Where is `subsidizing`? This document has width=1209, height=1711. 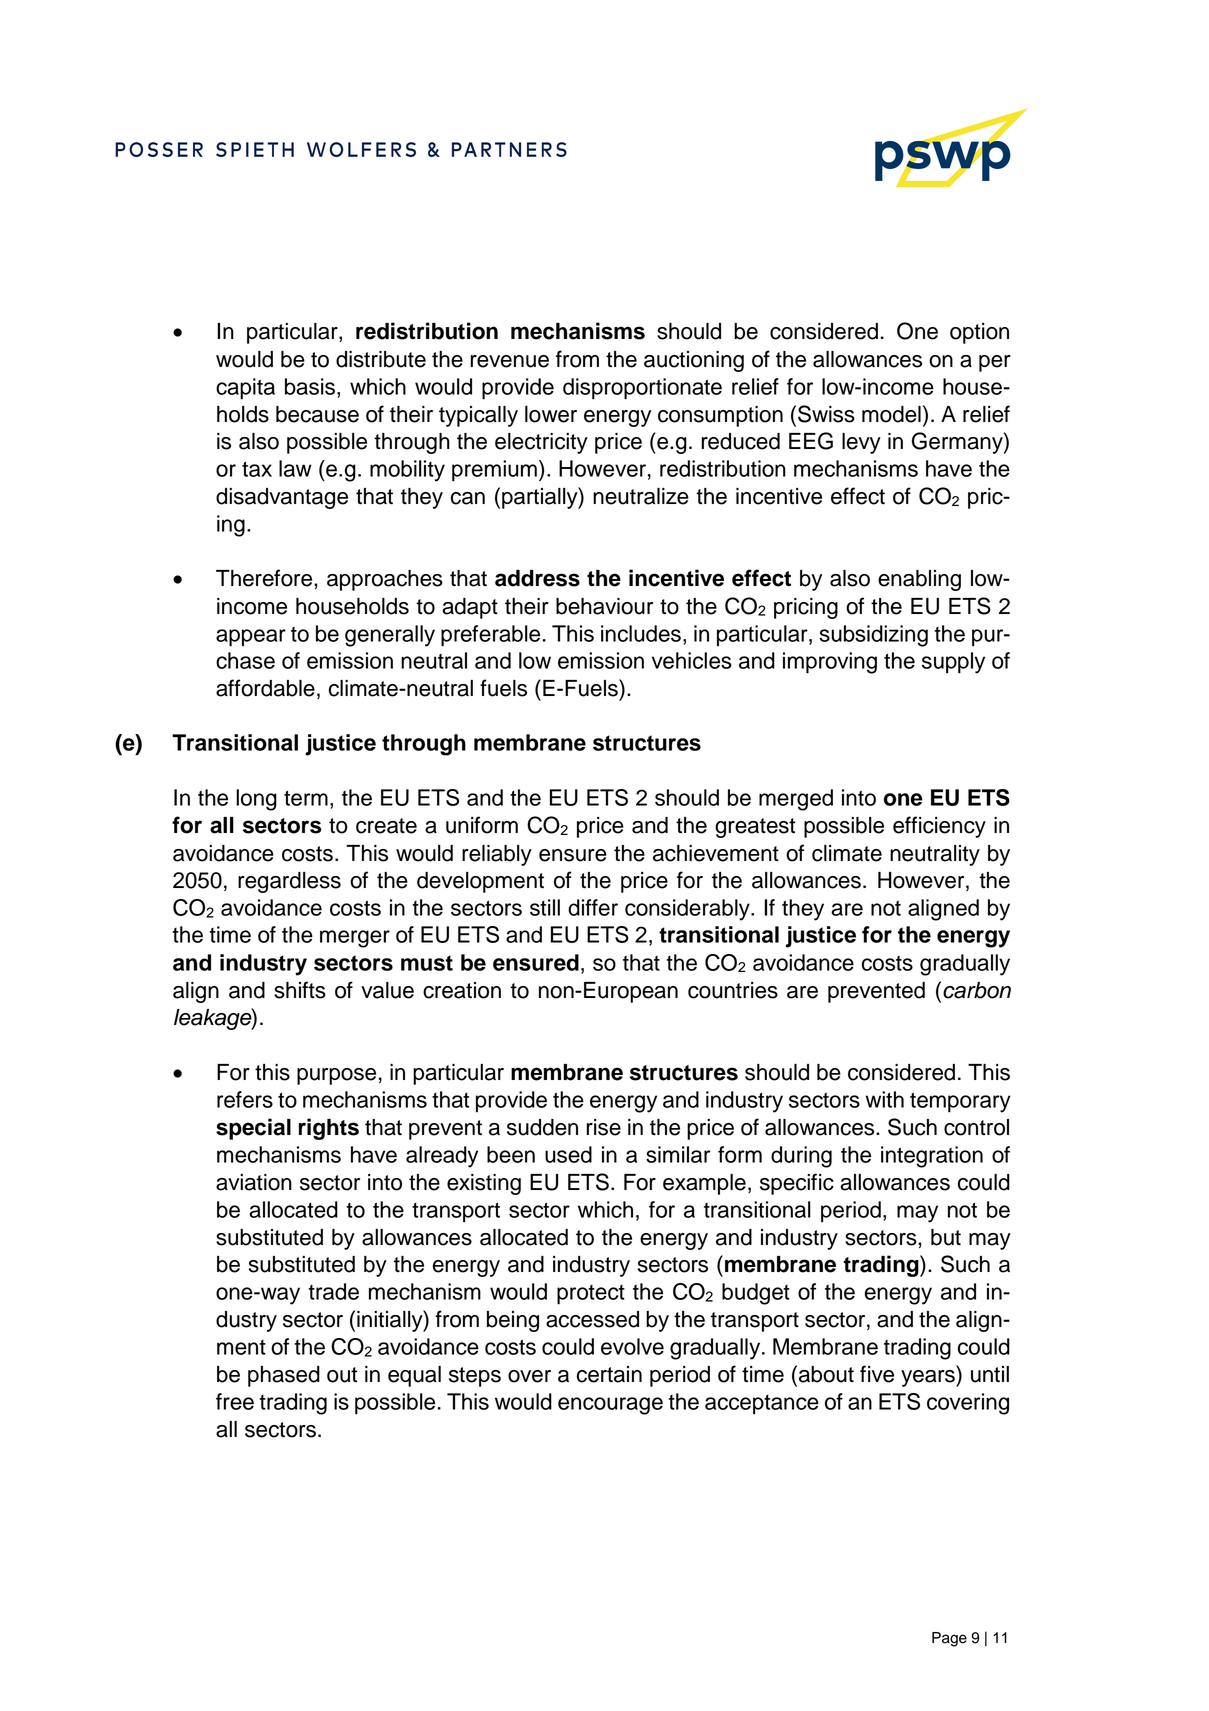 subsidizing is located at coordinates (873, 636).
